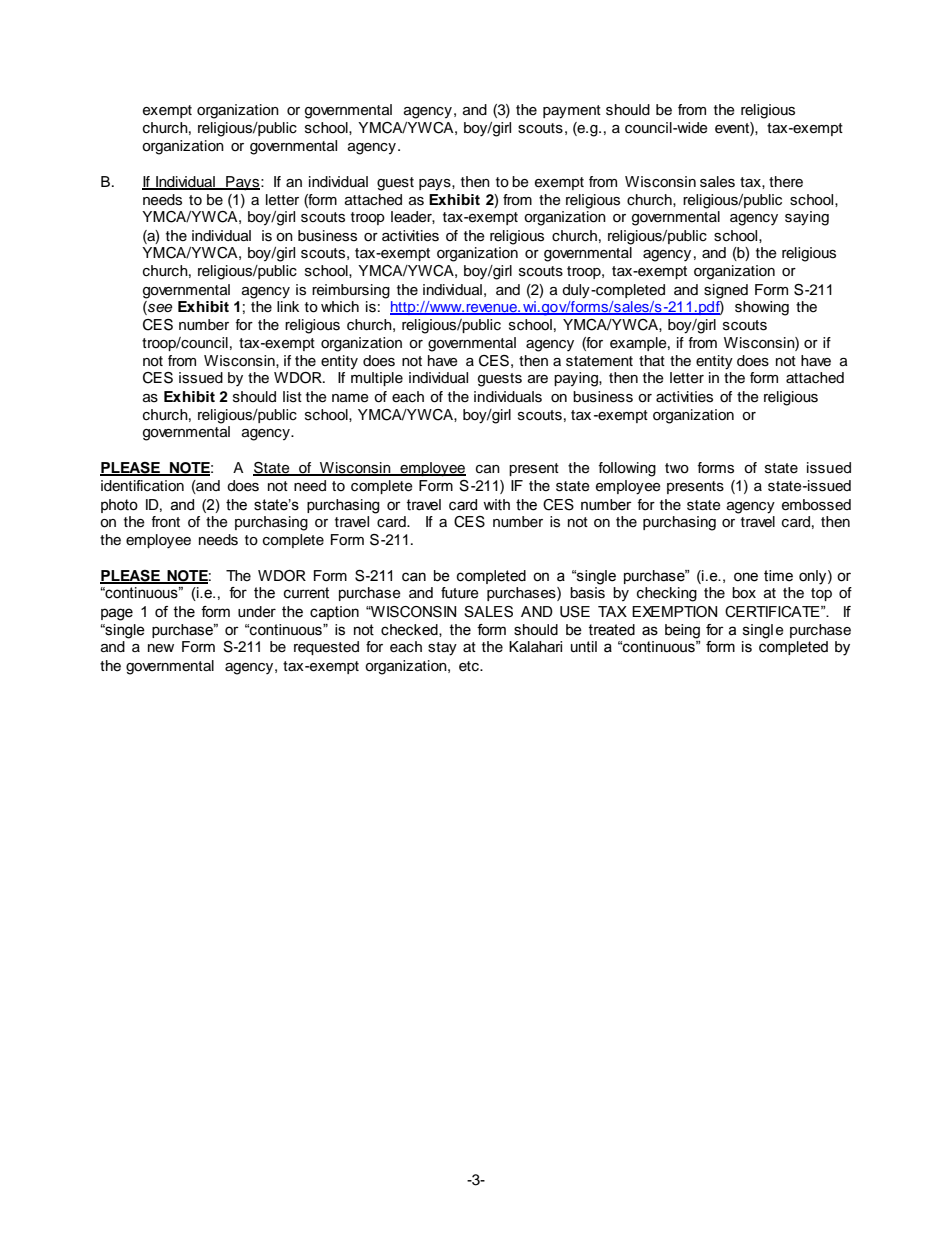 The height and width of the image is (1233, 952). I want to click on list, so click(292, 397).
